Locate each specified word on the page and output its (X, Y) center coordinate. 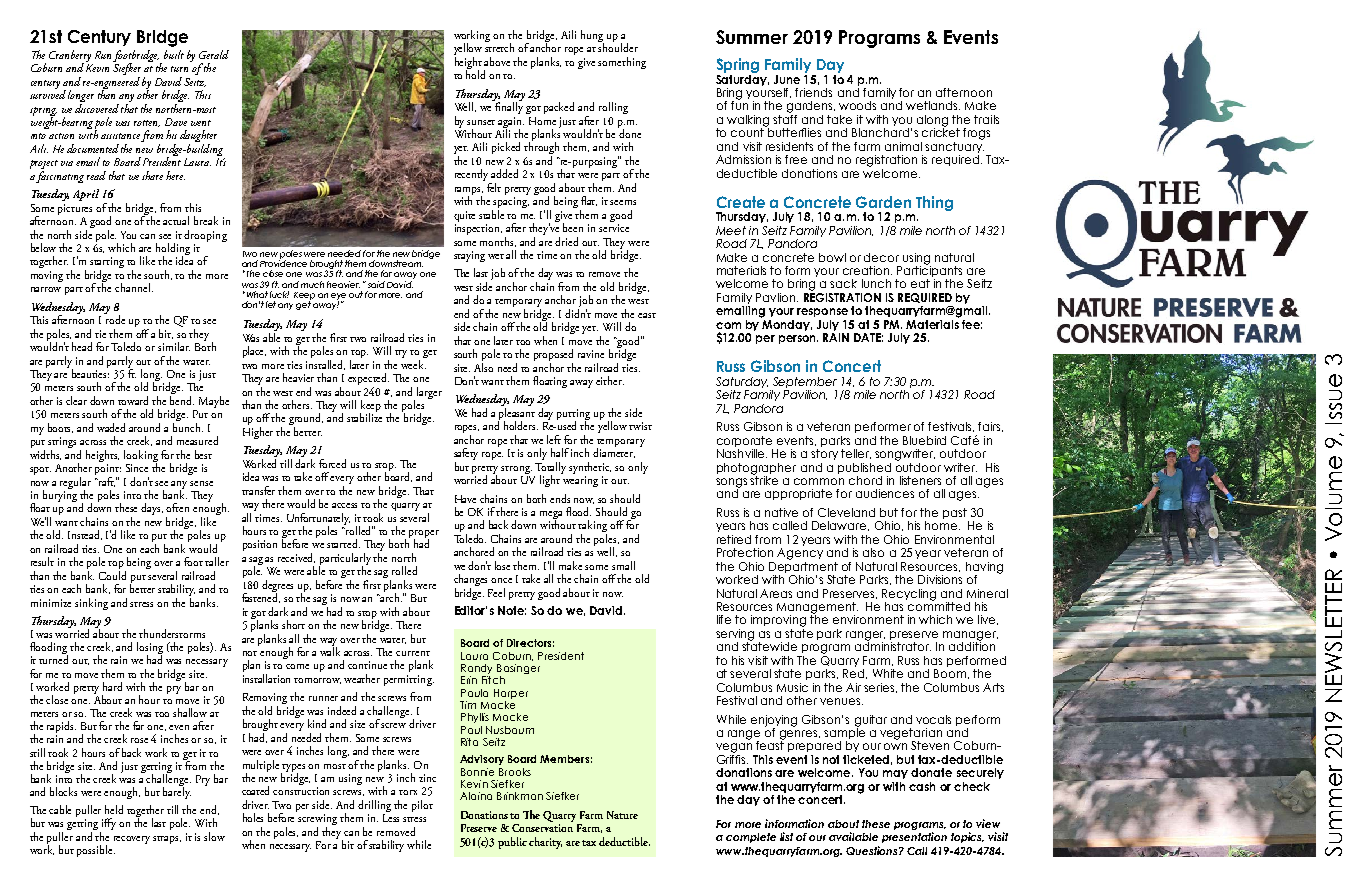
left (554, 439)
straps (167, 840)
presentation (914, 837)
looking (141, 457)
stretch (499, 46)
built (174, 54)
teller (856, 454)
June (787, 79)
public (514, 843)
